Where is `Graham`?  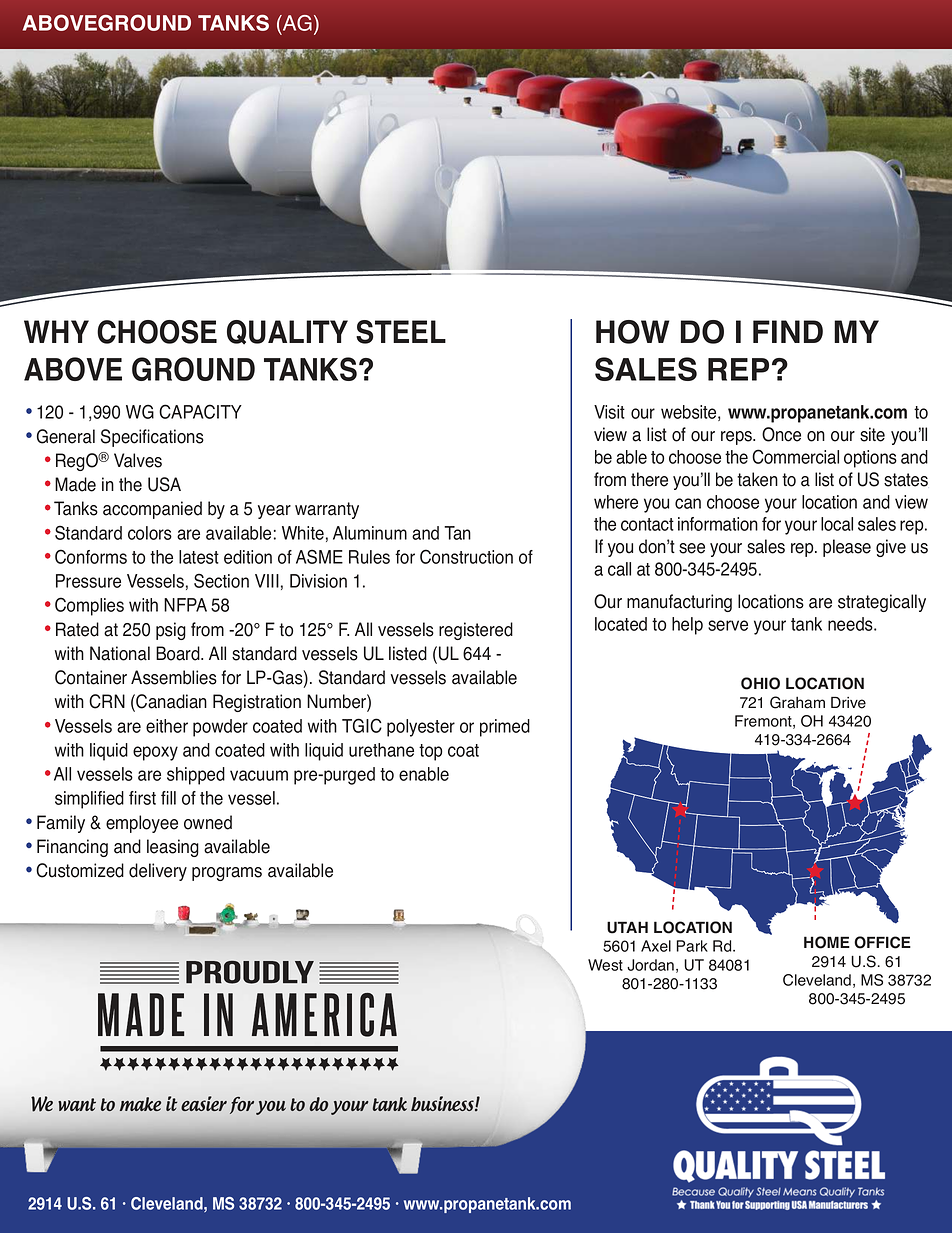 Graham is located at coordinates (797, 702).
